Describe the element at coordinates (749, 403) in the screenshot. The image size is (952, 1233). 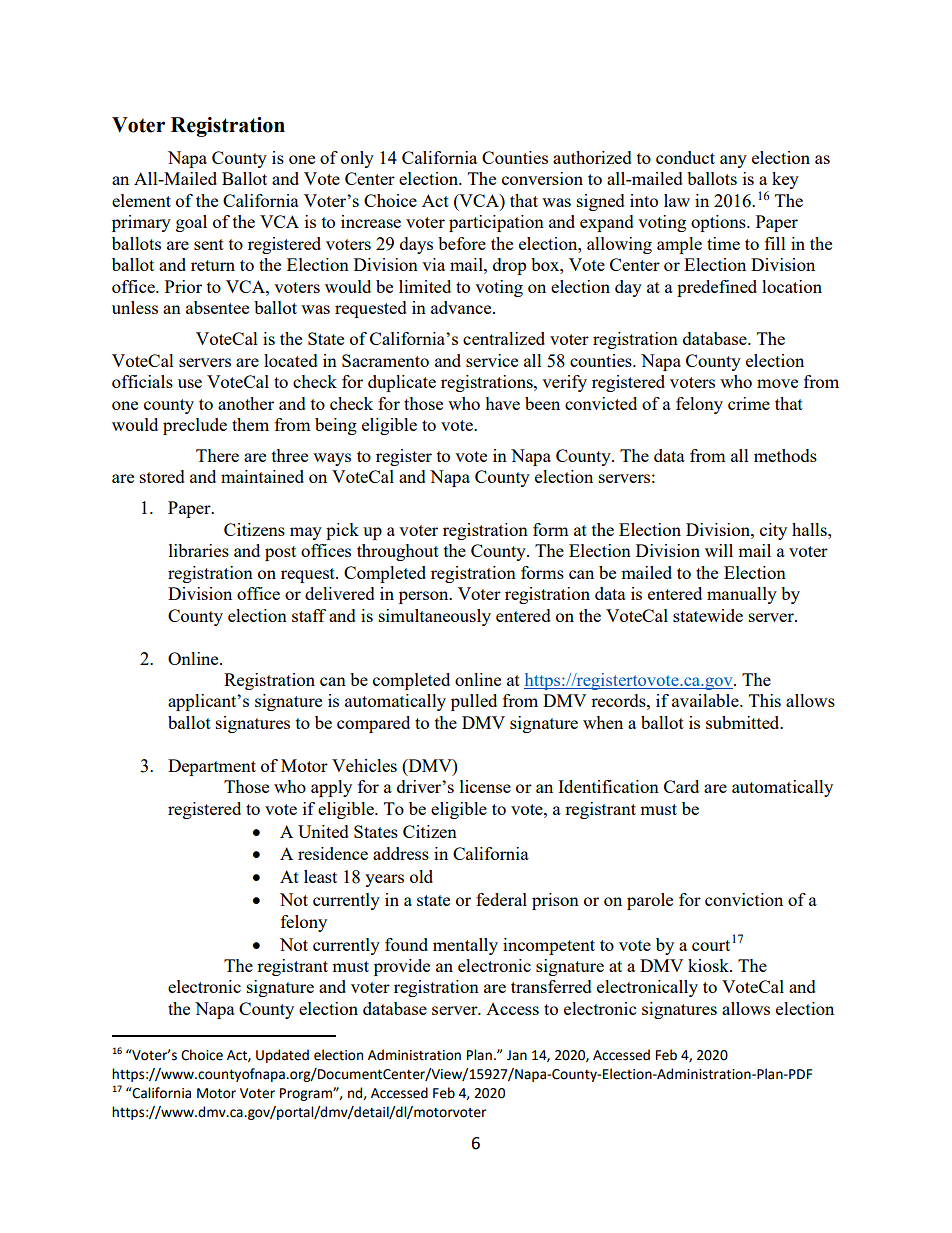
I see `crime` at that location.
